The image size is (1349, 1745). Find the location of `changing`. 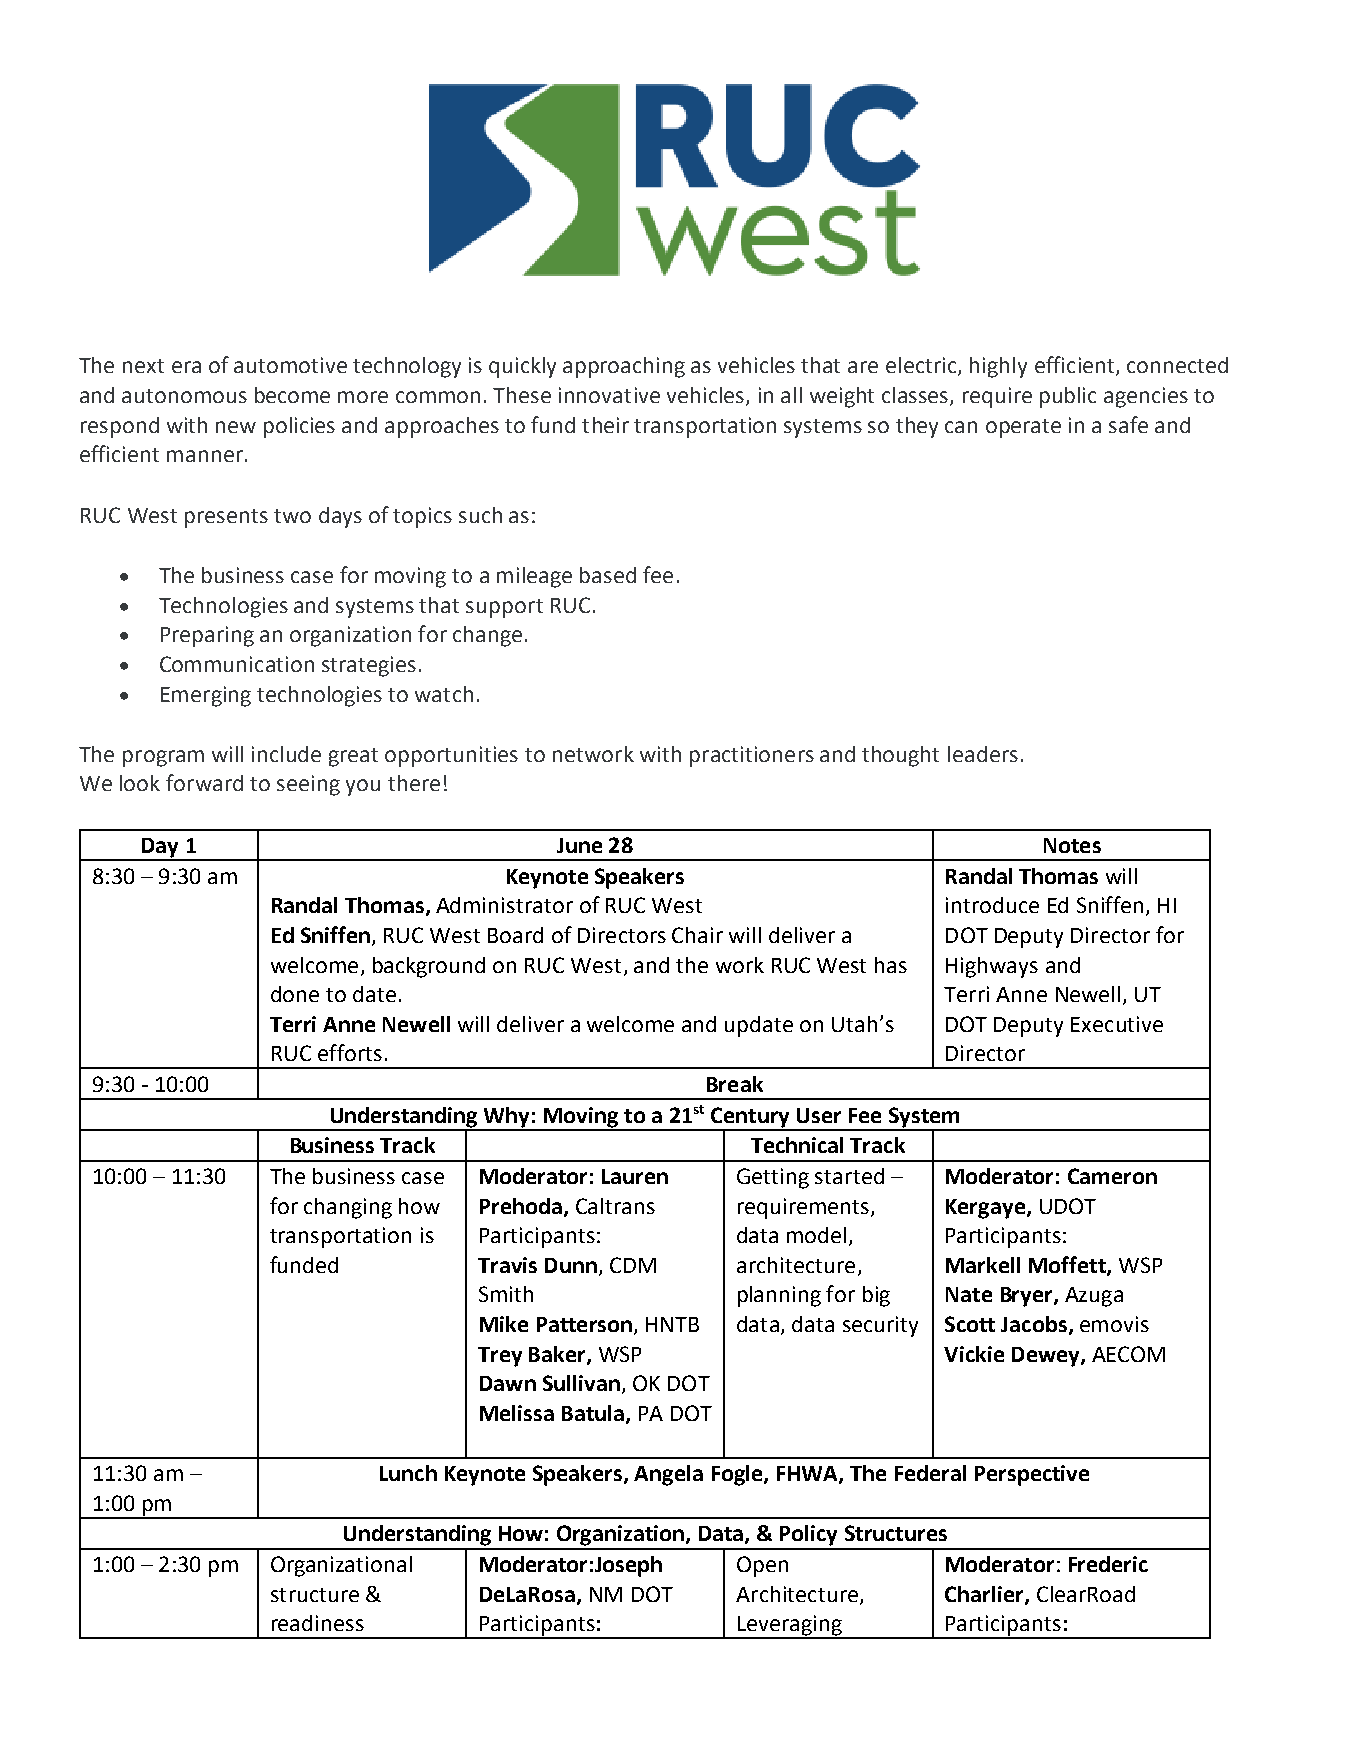

changing is located at coordinates (348, 1208).
